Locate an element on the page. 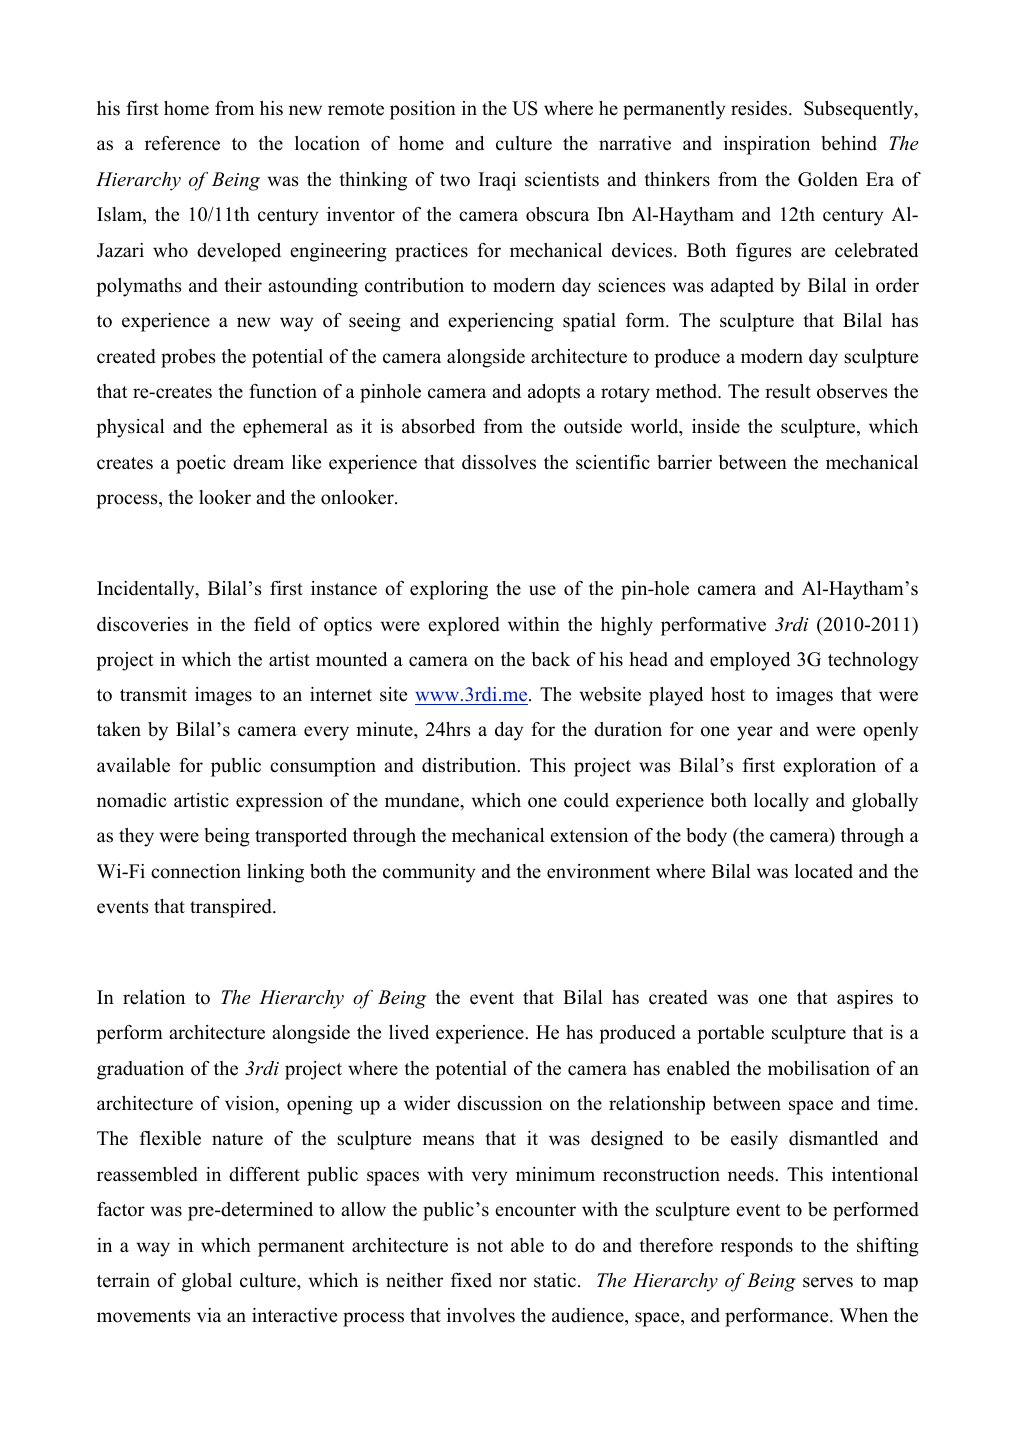 The height and width of the document is (1437, 1016). inspiration is located at coordinates (767, 145).
